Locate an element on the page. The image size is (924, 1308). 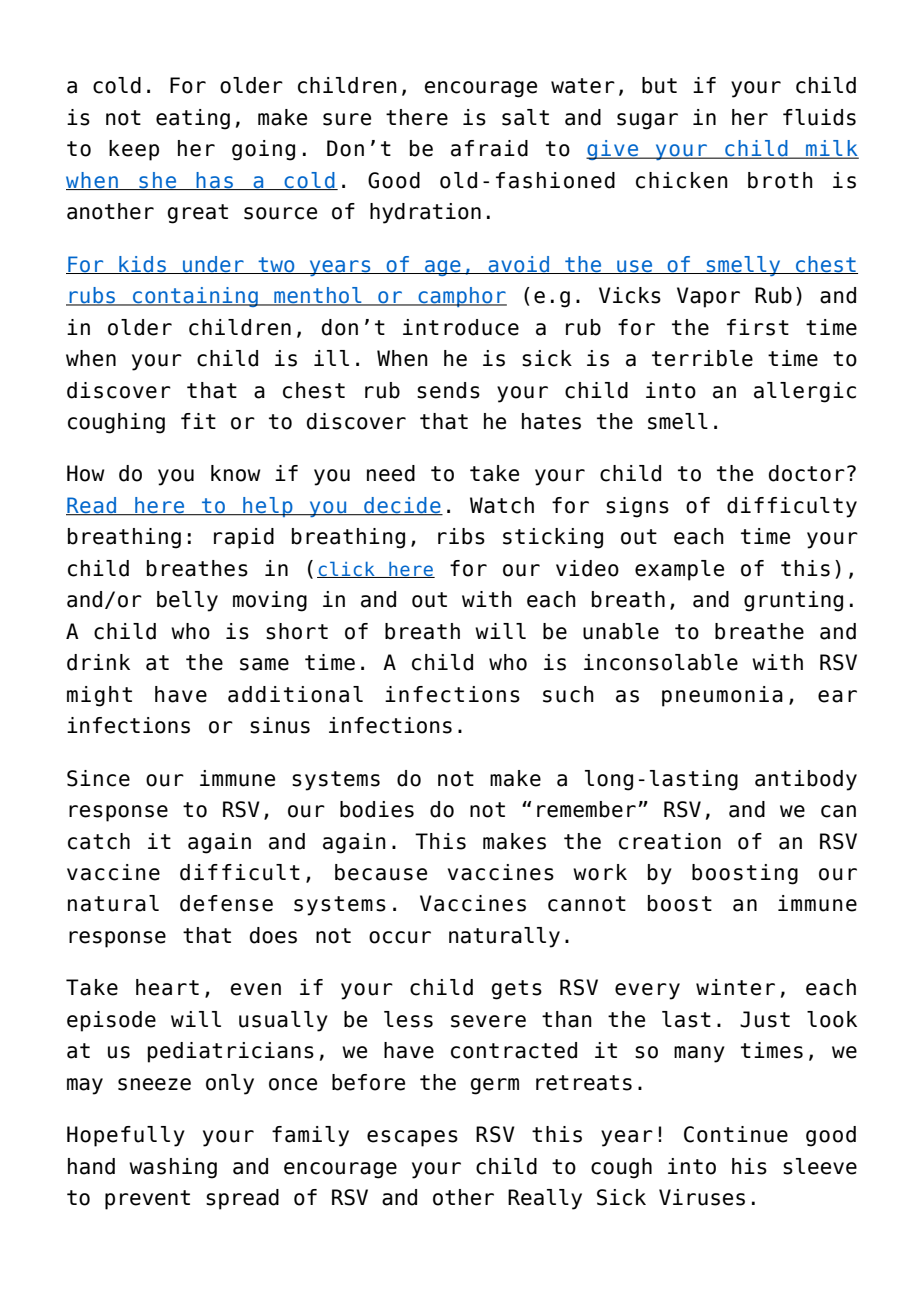
fluids is located at coordinates (819, 117).
